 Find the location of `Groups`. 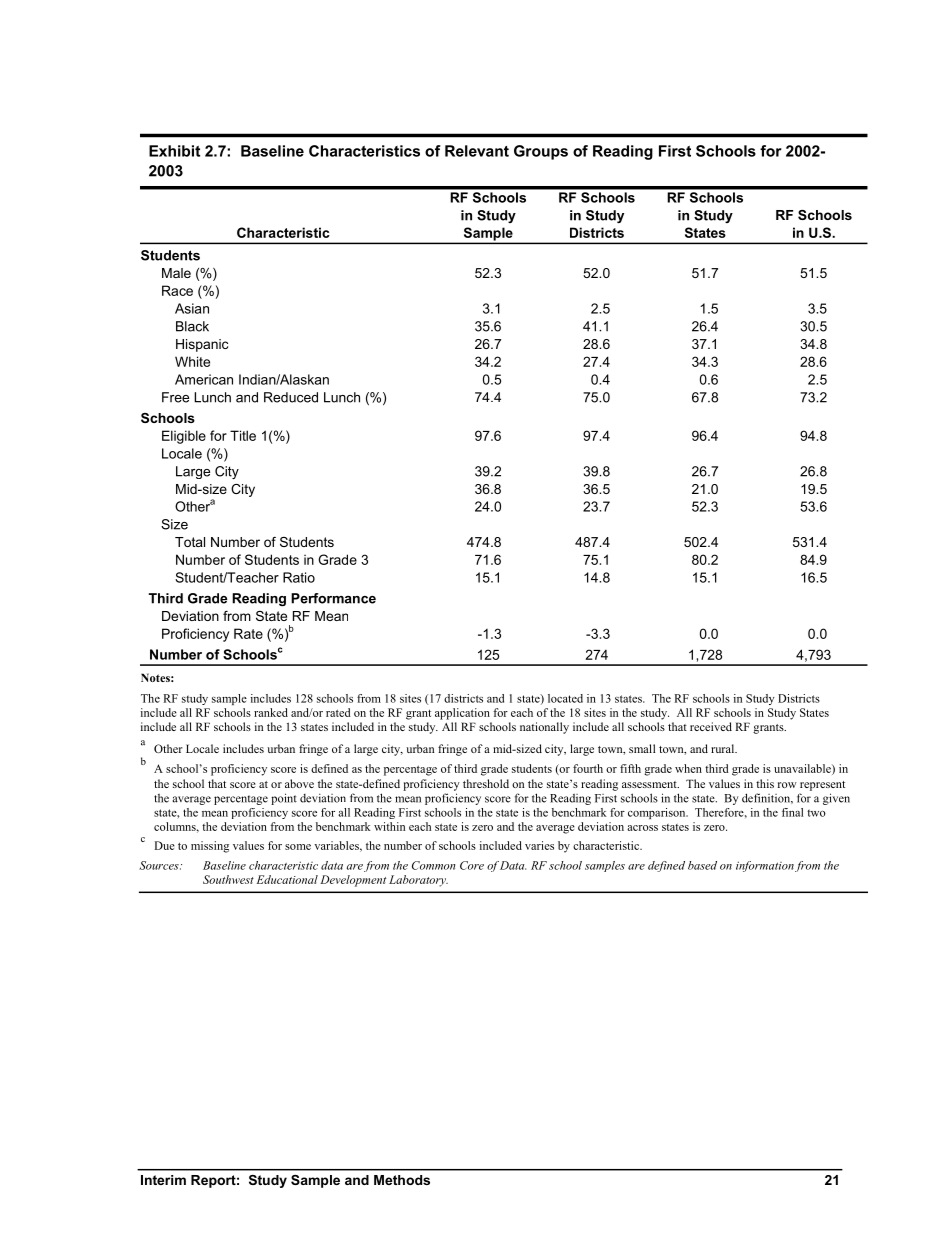

Groups is located at coordinates (541, 152).
